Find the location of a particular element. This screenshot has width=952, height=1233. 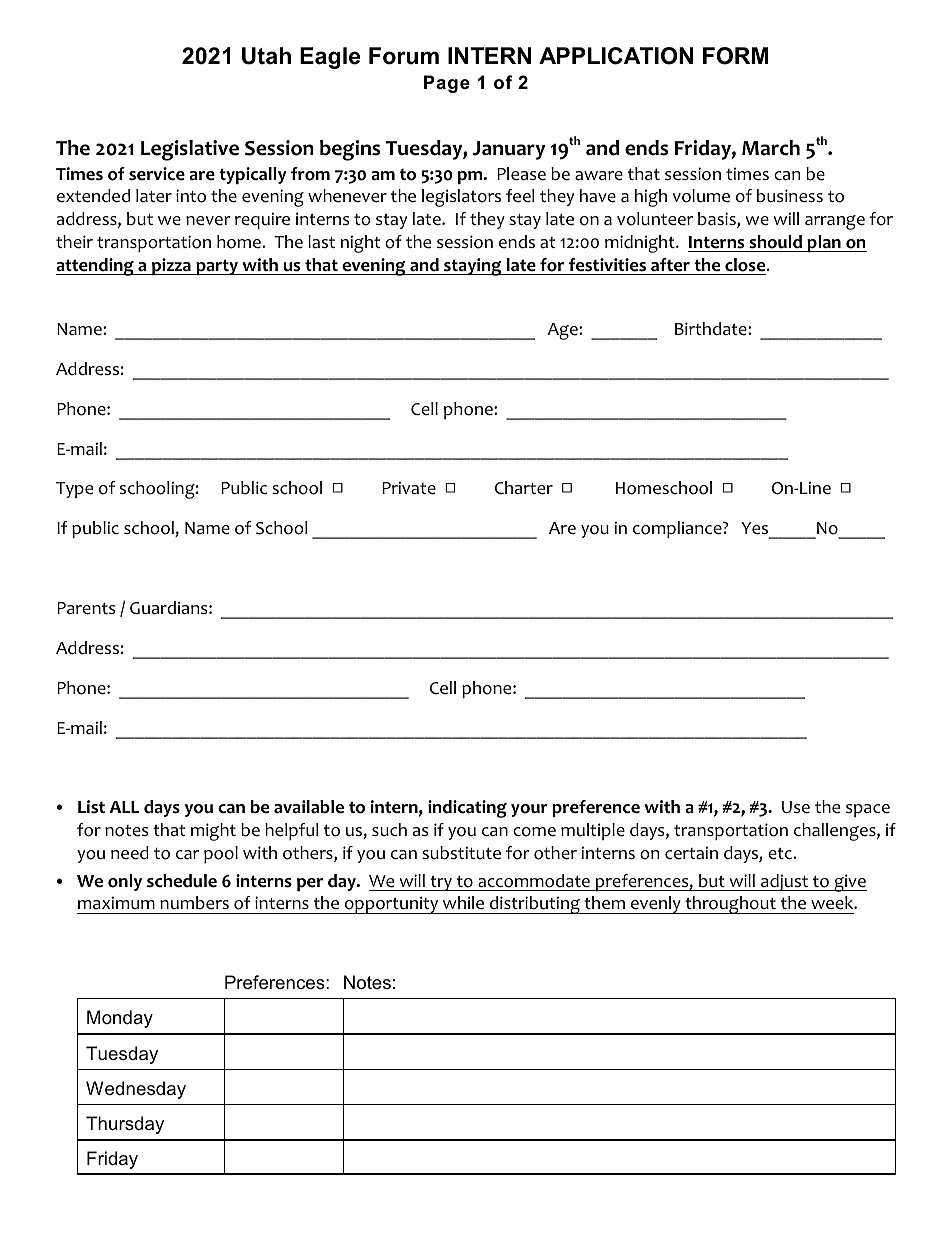

Charter is located at coordinates (524, 488).
